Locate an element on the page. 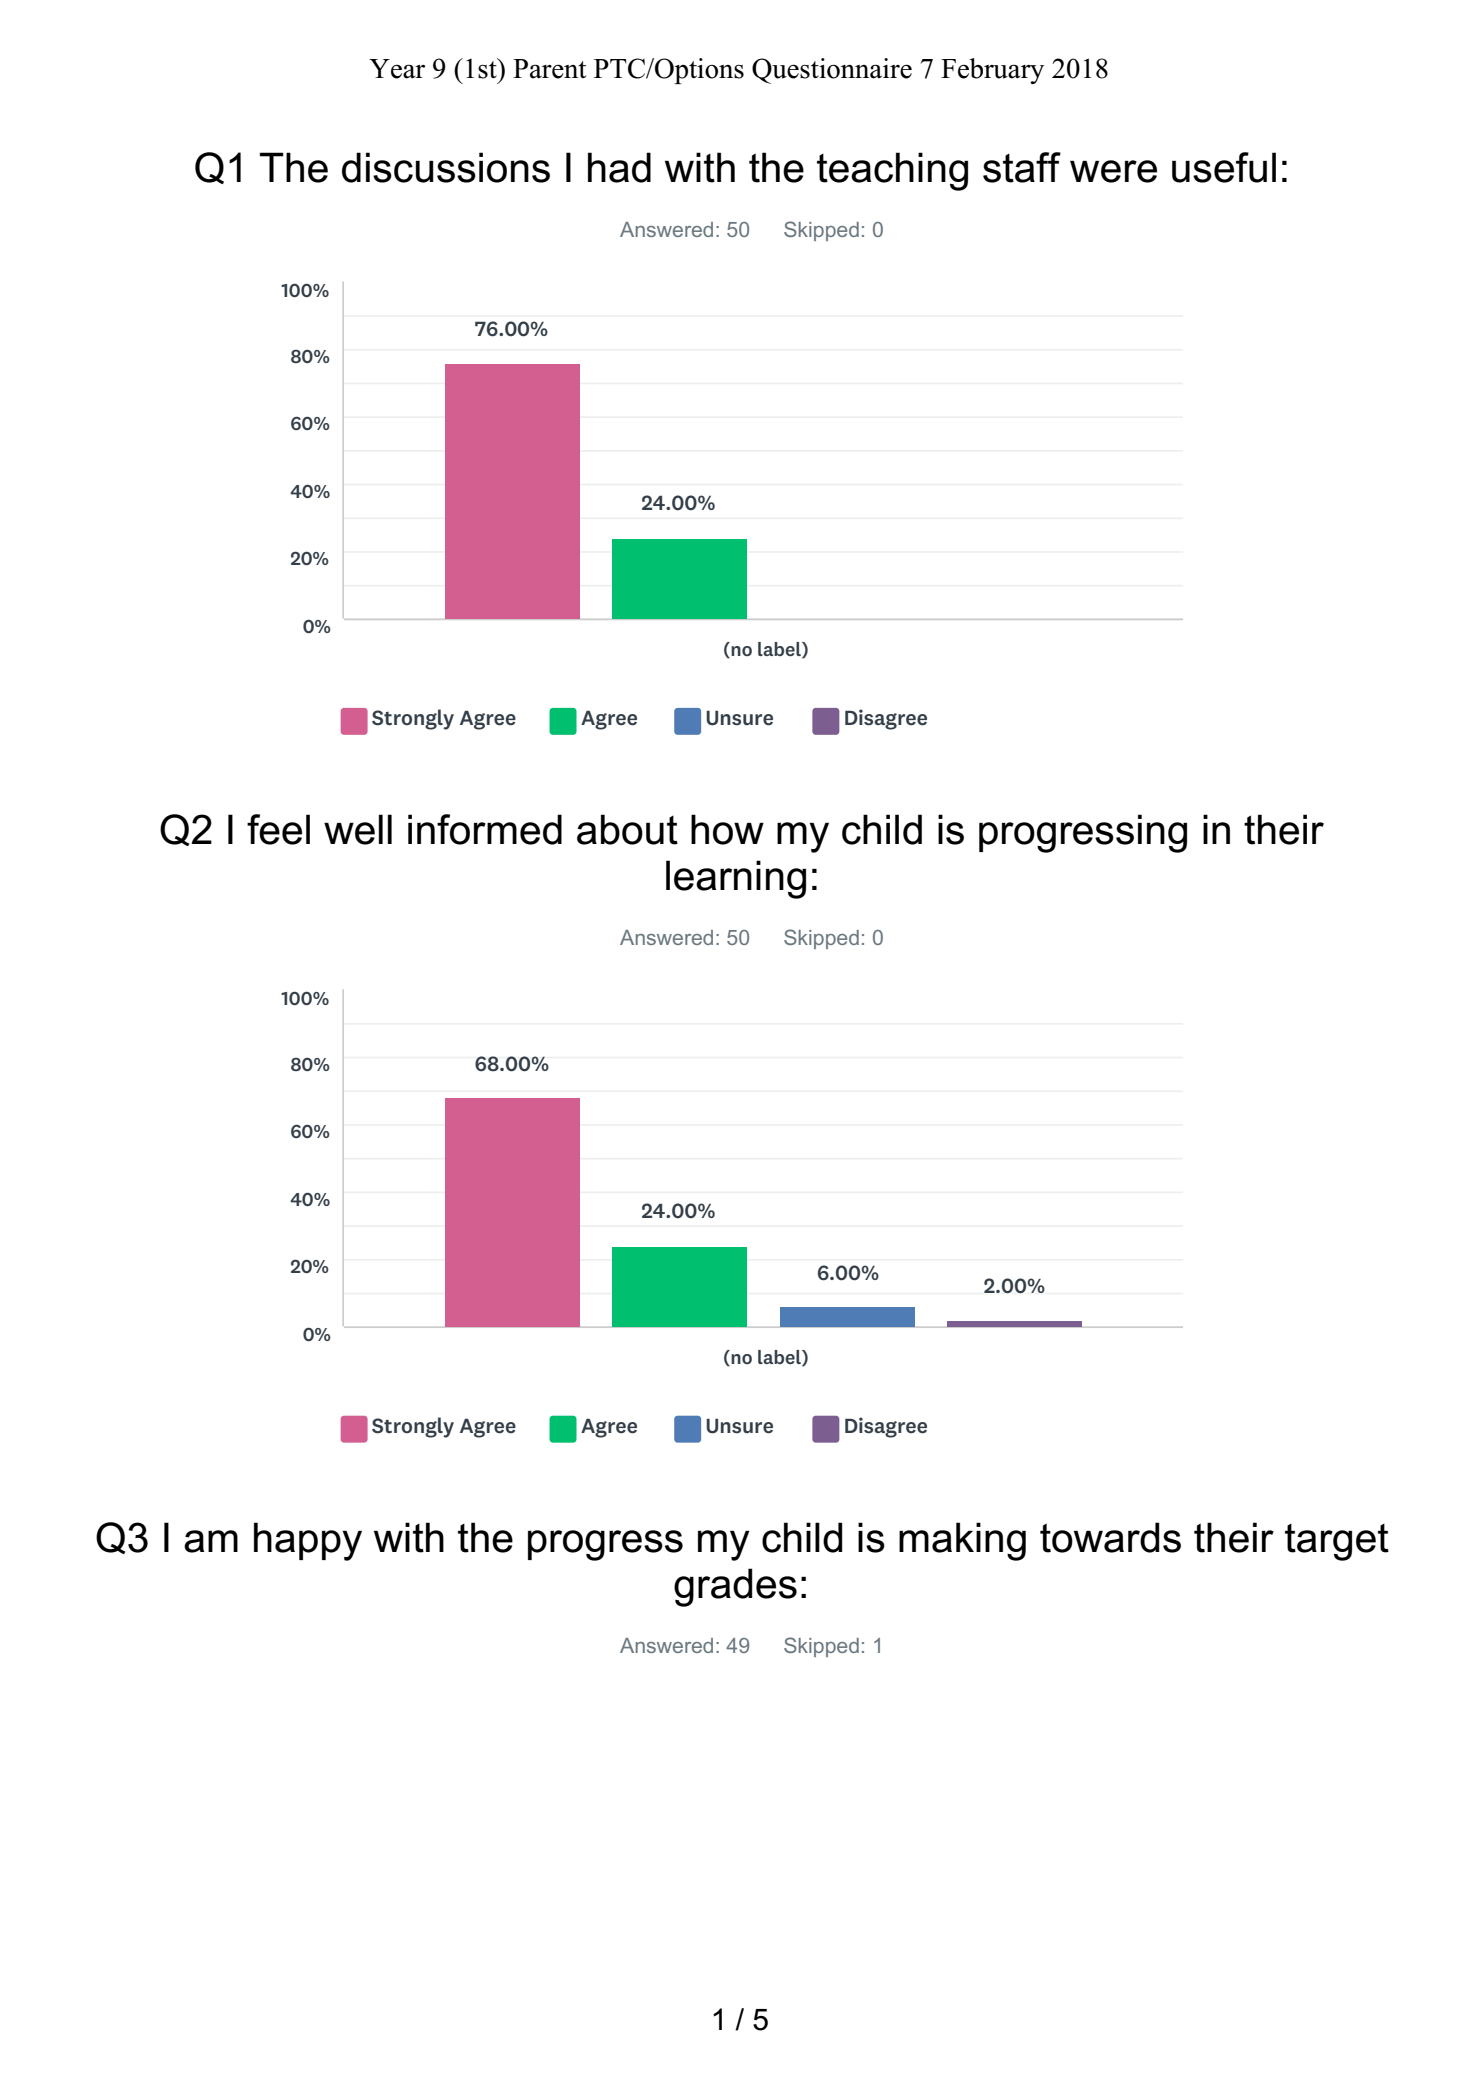 This image has height=2095, width=1480. grades is located at coordinates (735, 1587).
